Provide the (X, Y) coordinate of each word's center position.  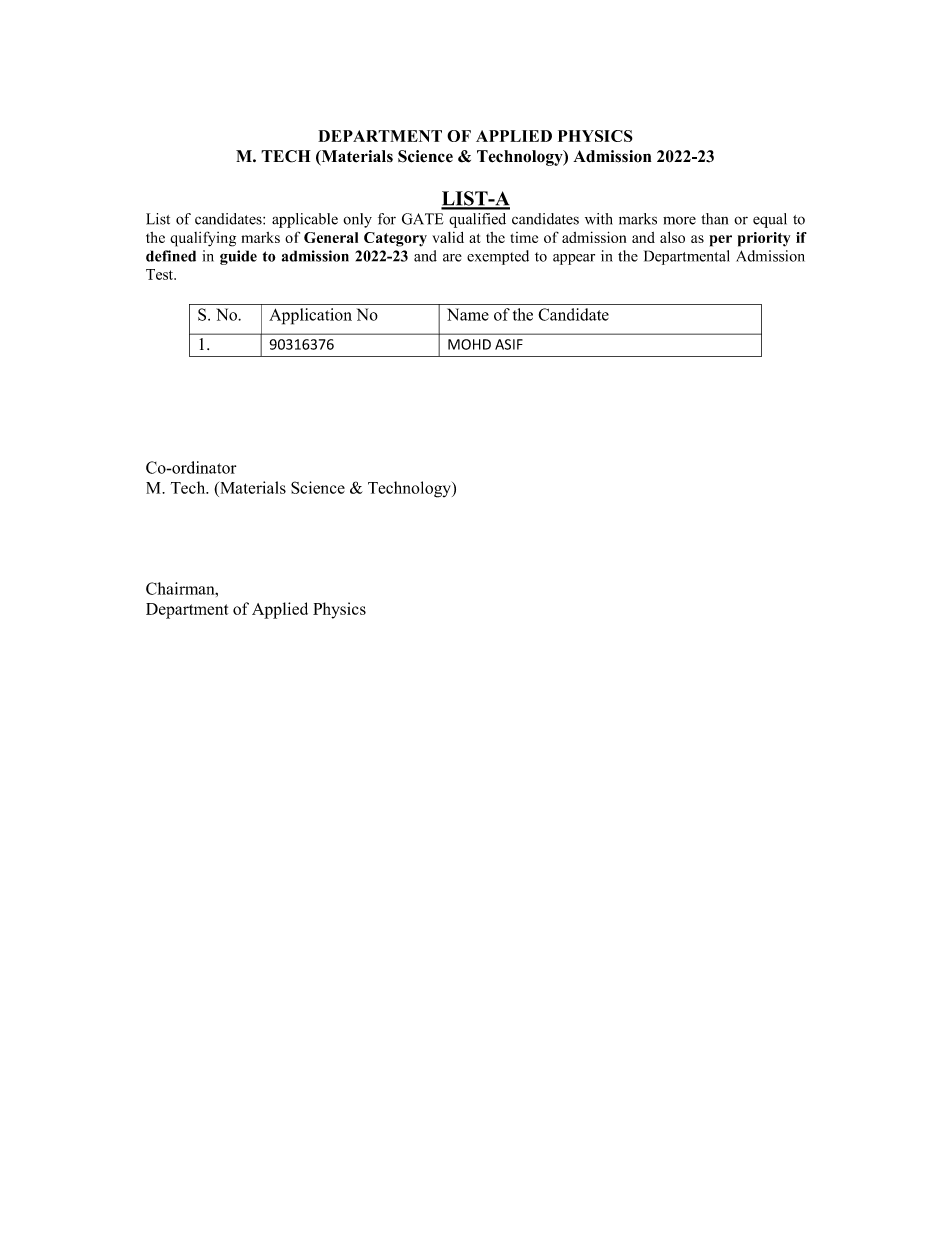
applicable (305, 220)
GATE (422, 219)
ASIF (509, 344)
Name (468, 314)
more (679, 220)
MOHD (469, 344)
